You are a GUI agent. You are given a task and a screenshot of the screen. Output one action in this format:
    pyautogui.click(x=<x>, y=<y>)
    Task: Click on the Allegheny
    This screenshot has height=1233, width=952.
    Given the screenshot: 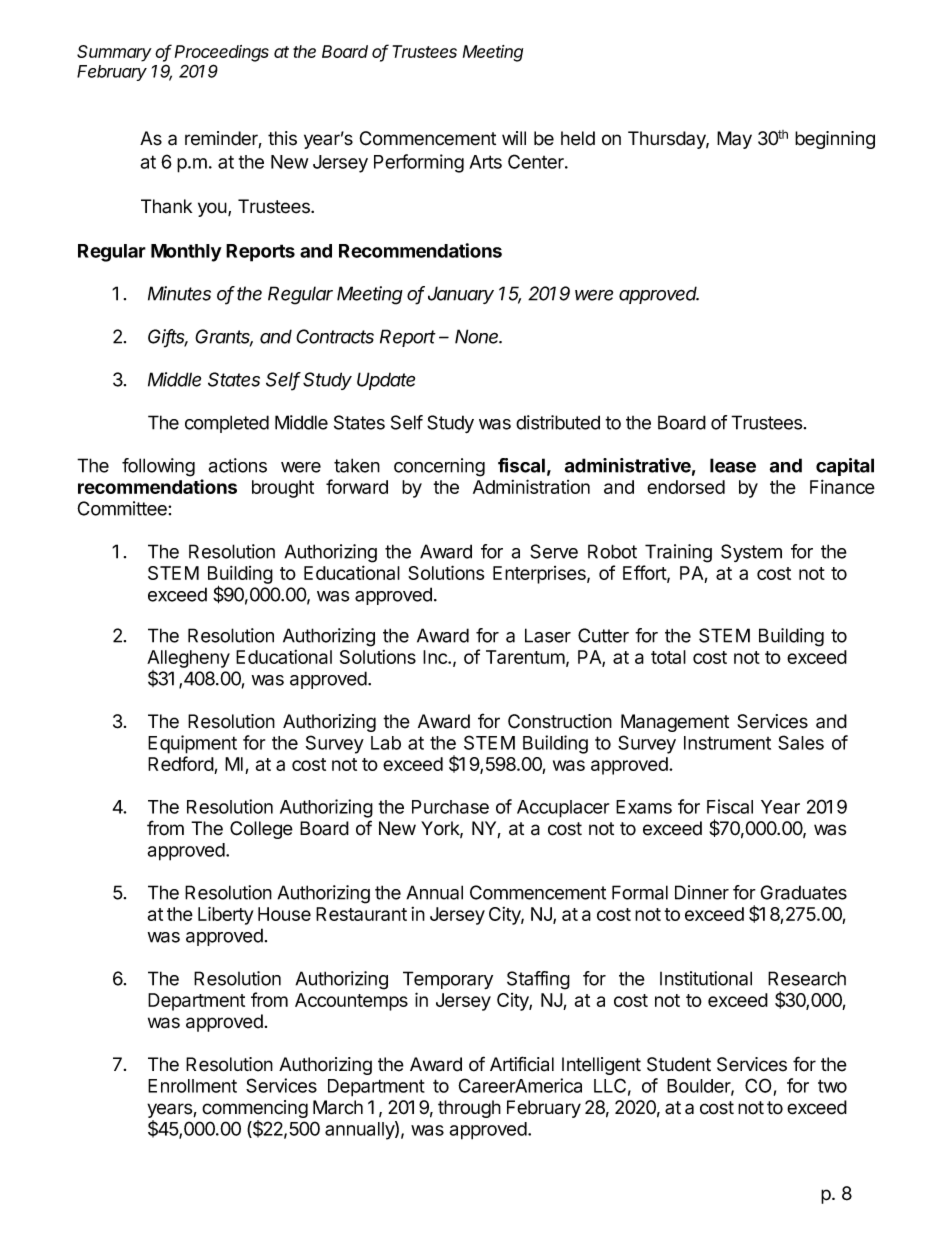 What is the action you would take?
    pyautogui.click(x=188, y=660)
